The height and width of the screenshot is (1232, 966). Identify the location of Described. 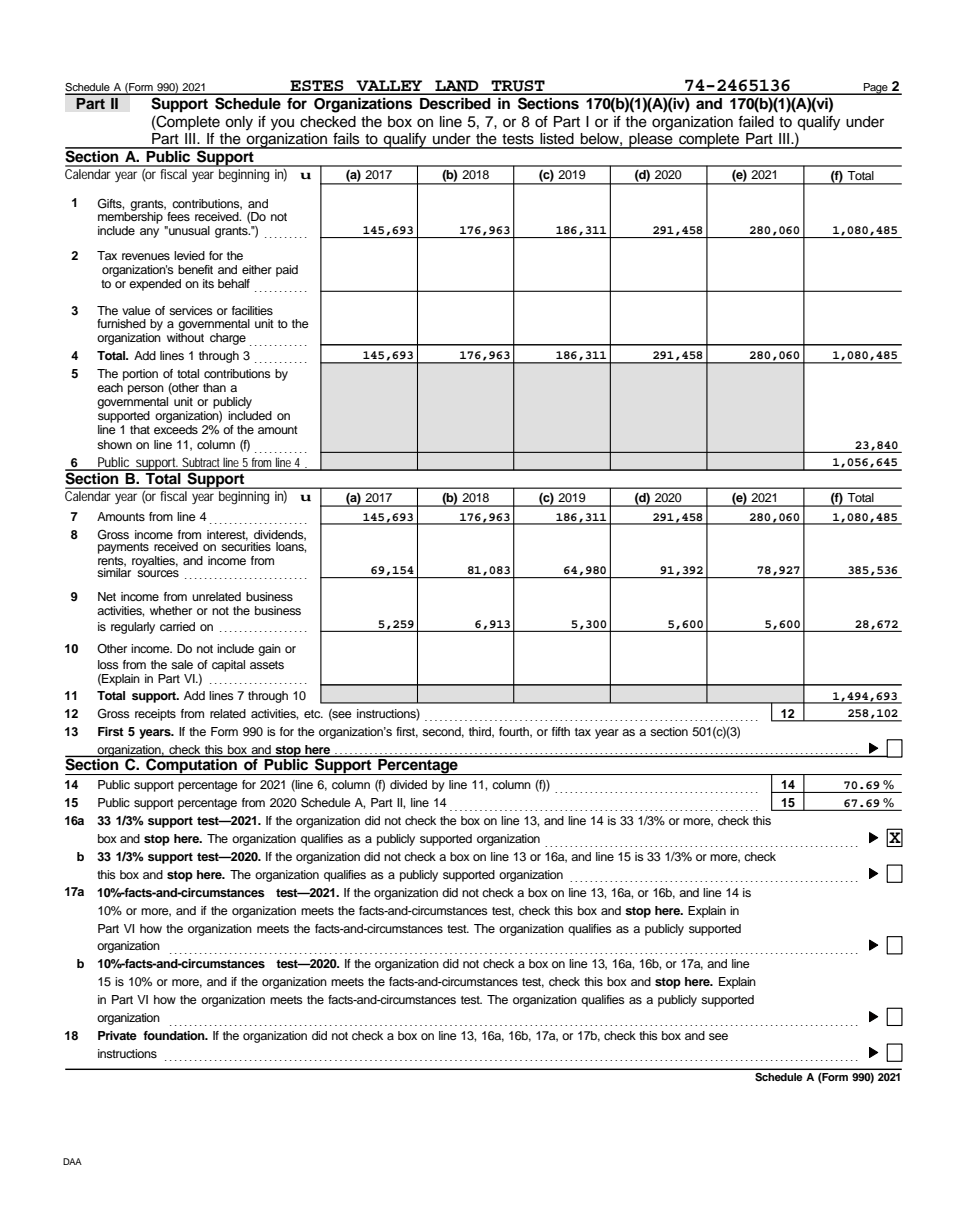
(455, 104).
